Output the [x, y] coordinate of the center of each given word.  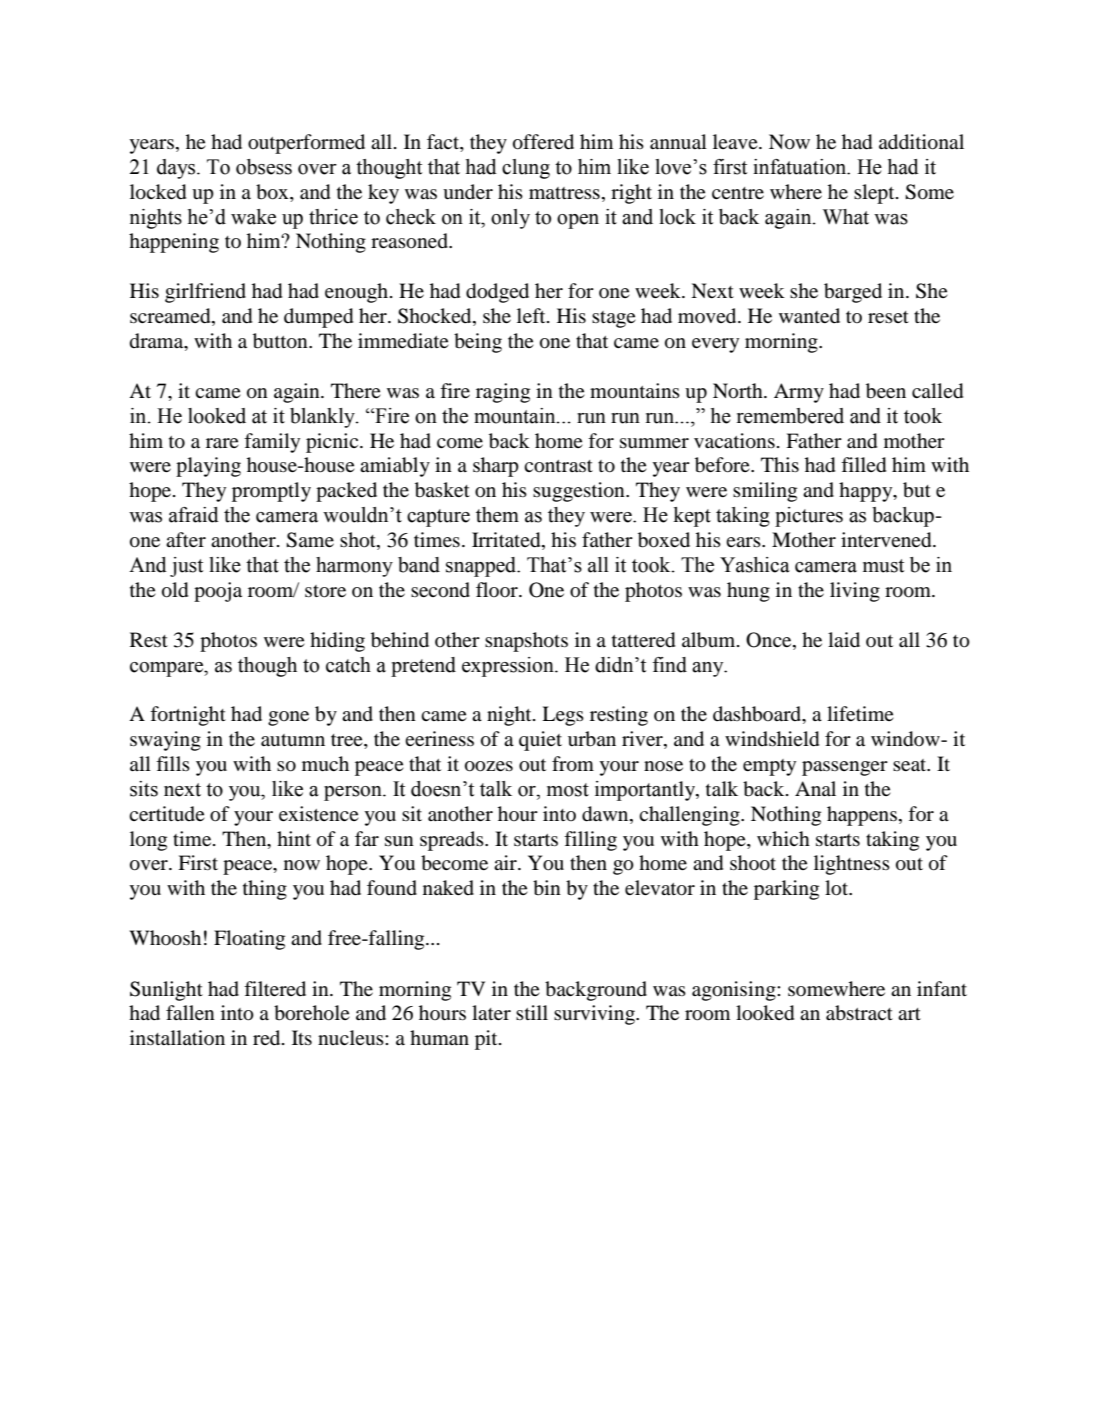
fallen [190, 1012]
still [532, 1012]
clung [526, 169]
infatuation [801, 167]
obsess [264, 167]
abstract [859, 1013]
